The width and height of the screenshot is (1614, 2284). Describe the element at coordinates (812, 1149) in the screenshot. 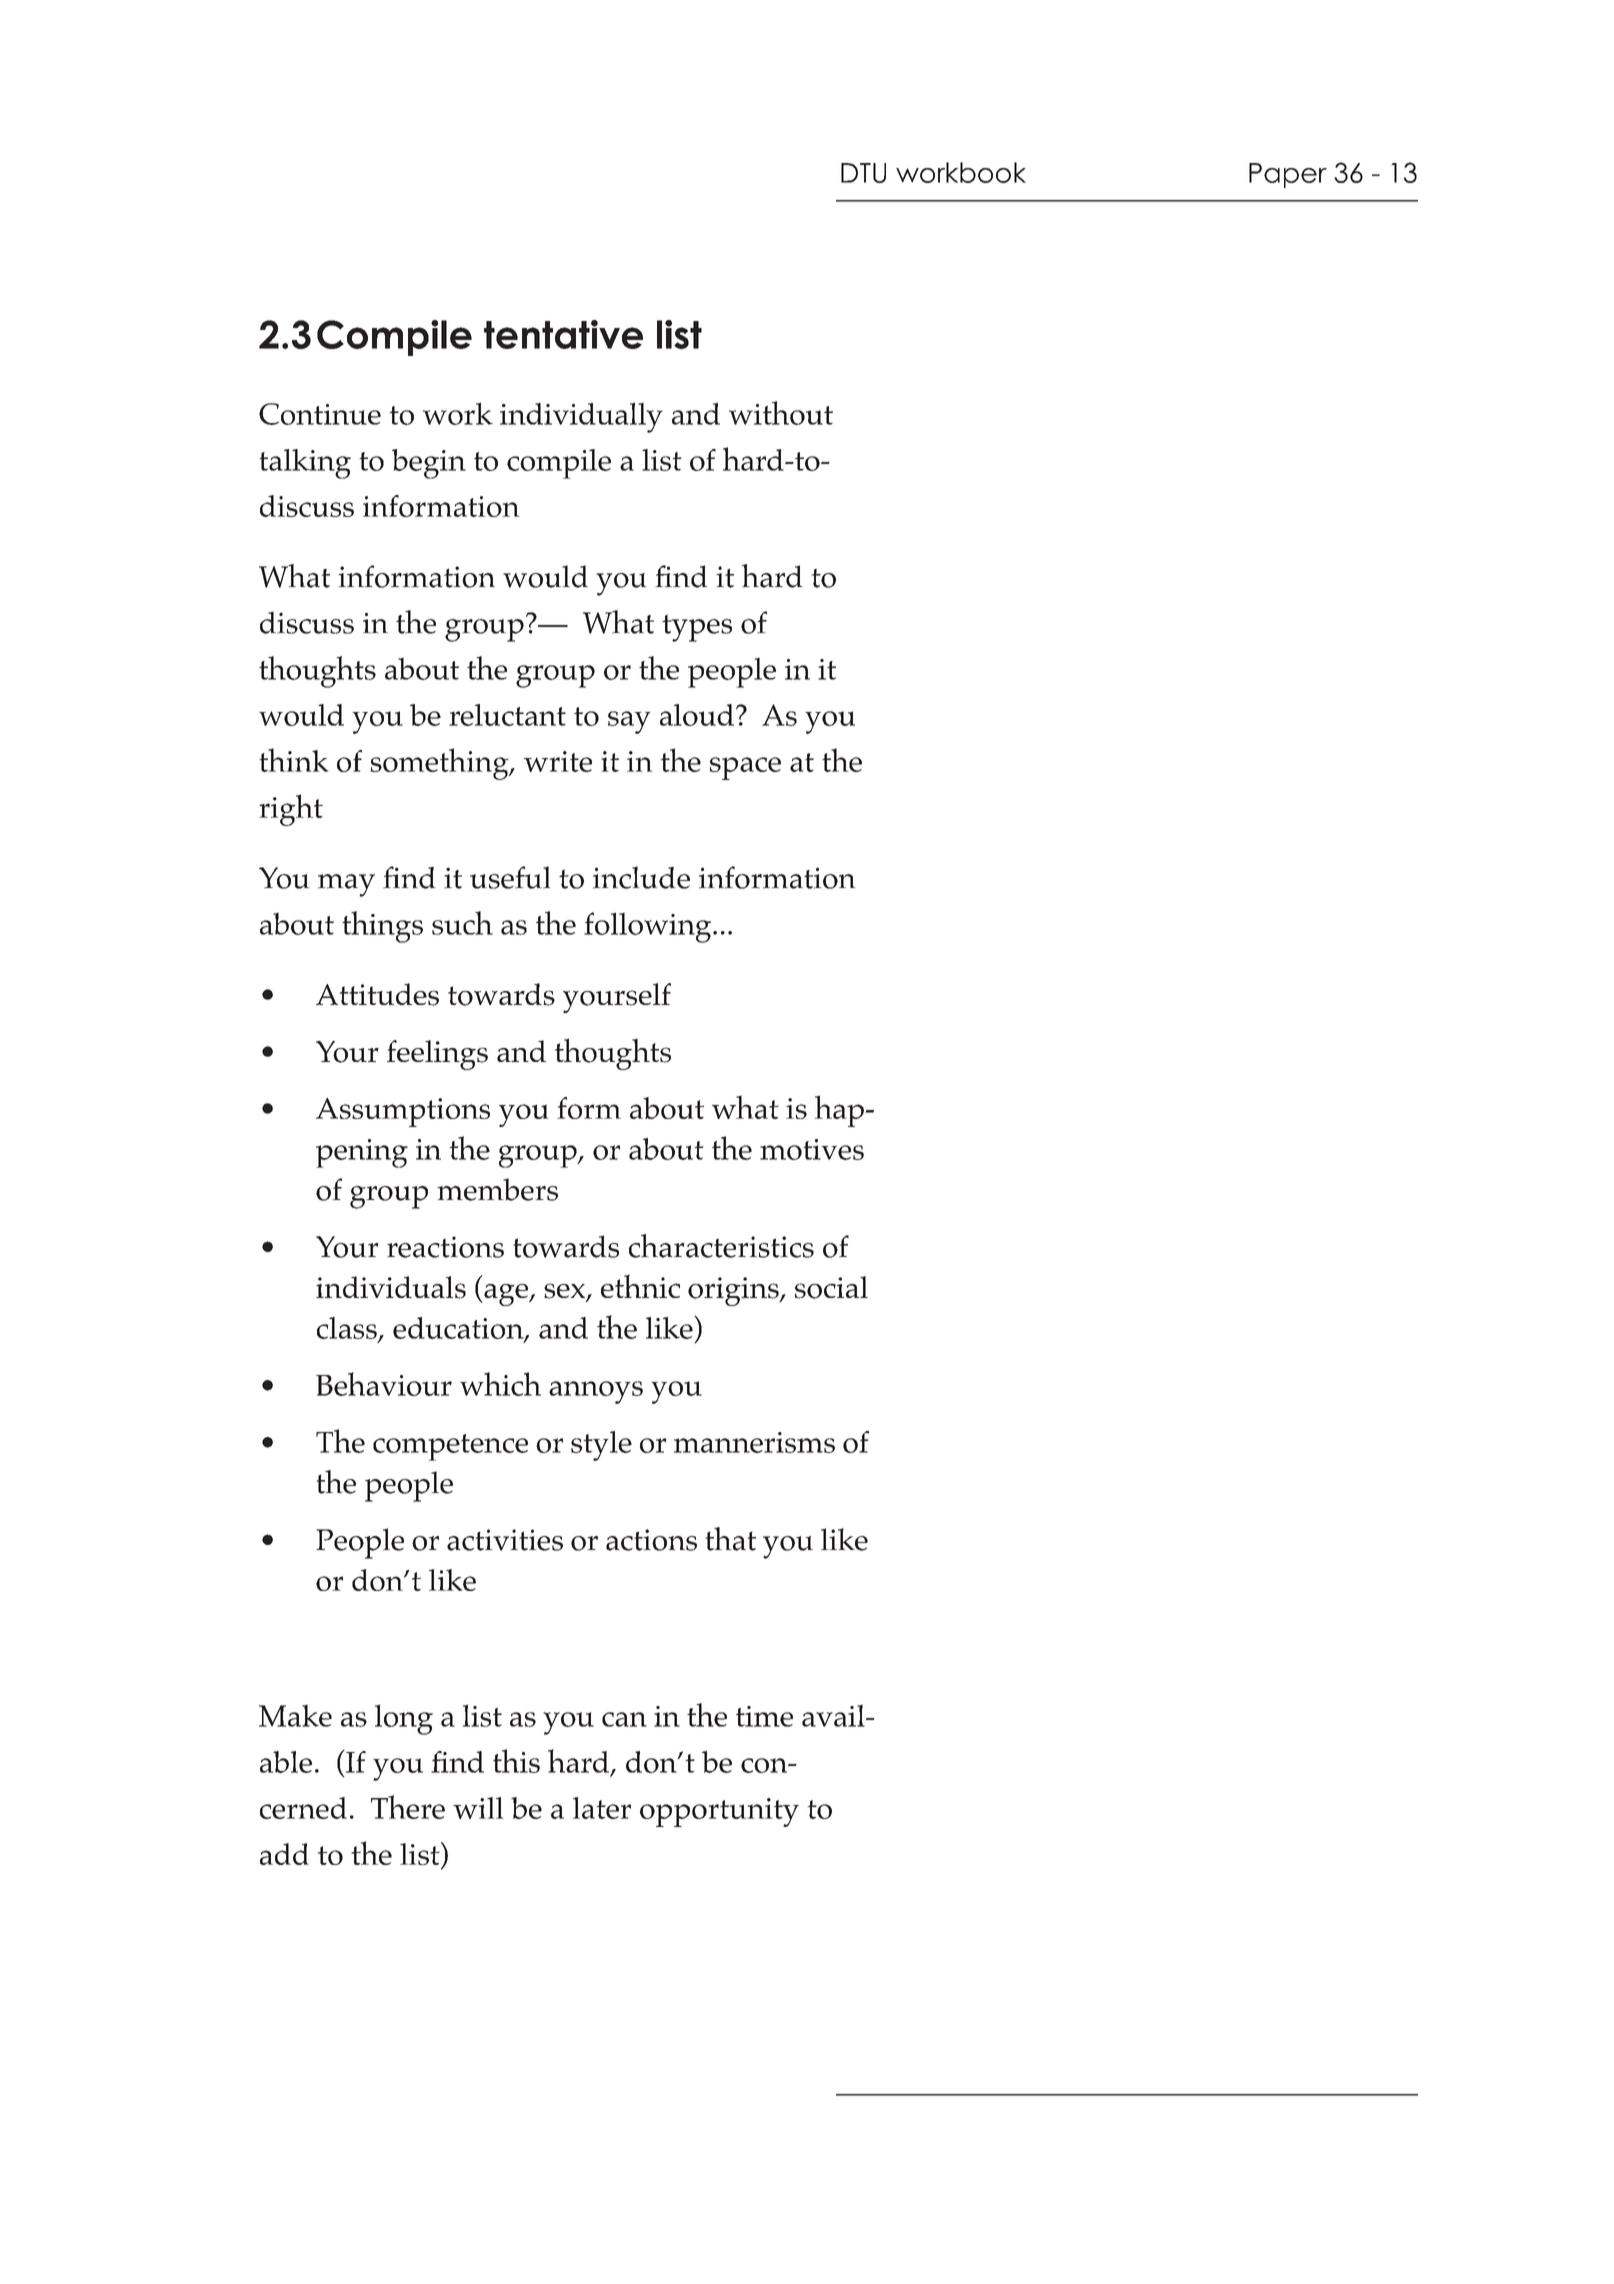

I see `motives` at that location.
